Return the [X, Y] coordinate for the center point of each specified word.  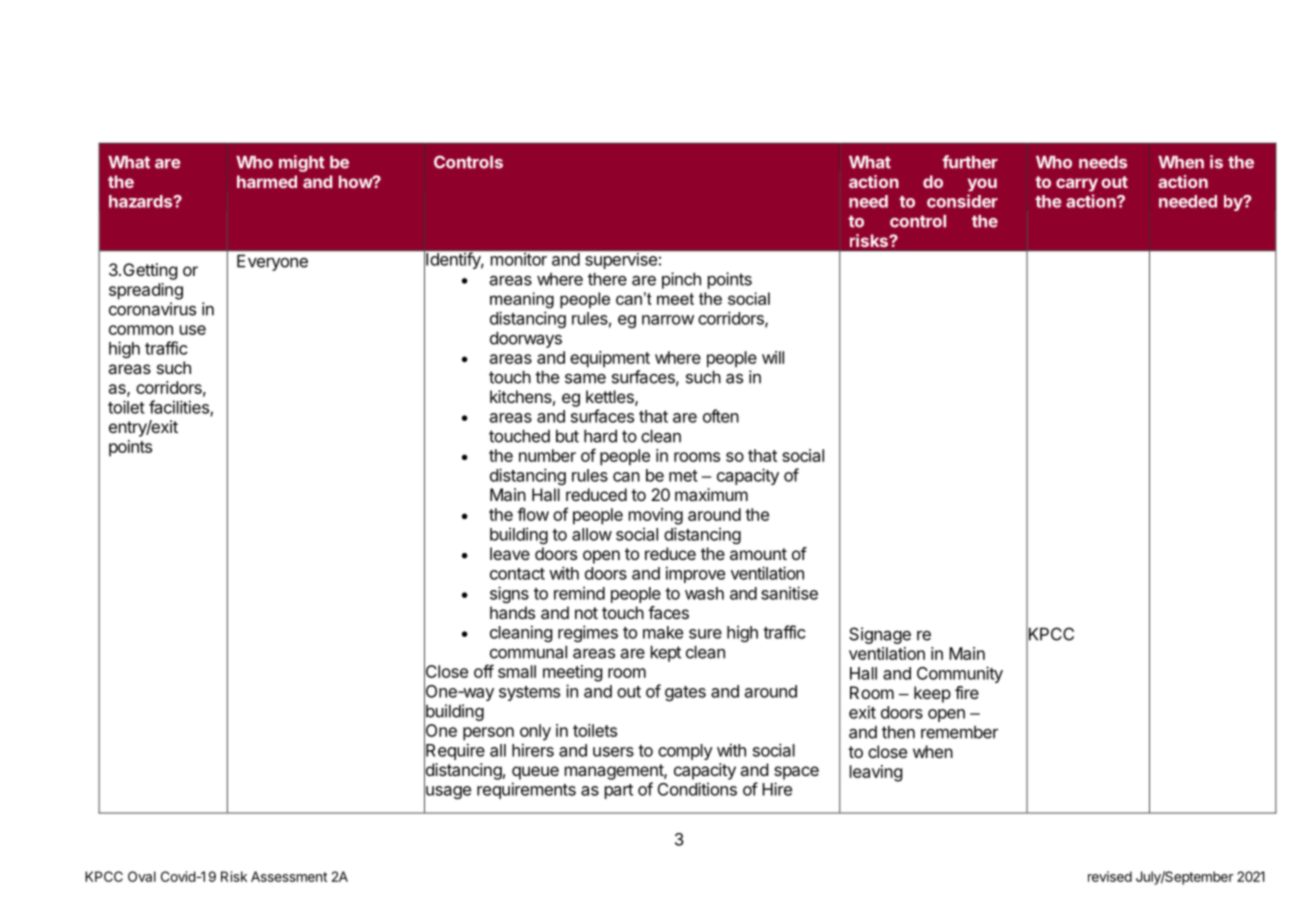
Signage [880, 635]
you [982, 185]
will [773, 357]
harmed [267, 181]
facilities [180, 408]
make [663, 632]
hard [600, 436]
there [607, 279]
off [484, 671]
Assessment [289, 876]
